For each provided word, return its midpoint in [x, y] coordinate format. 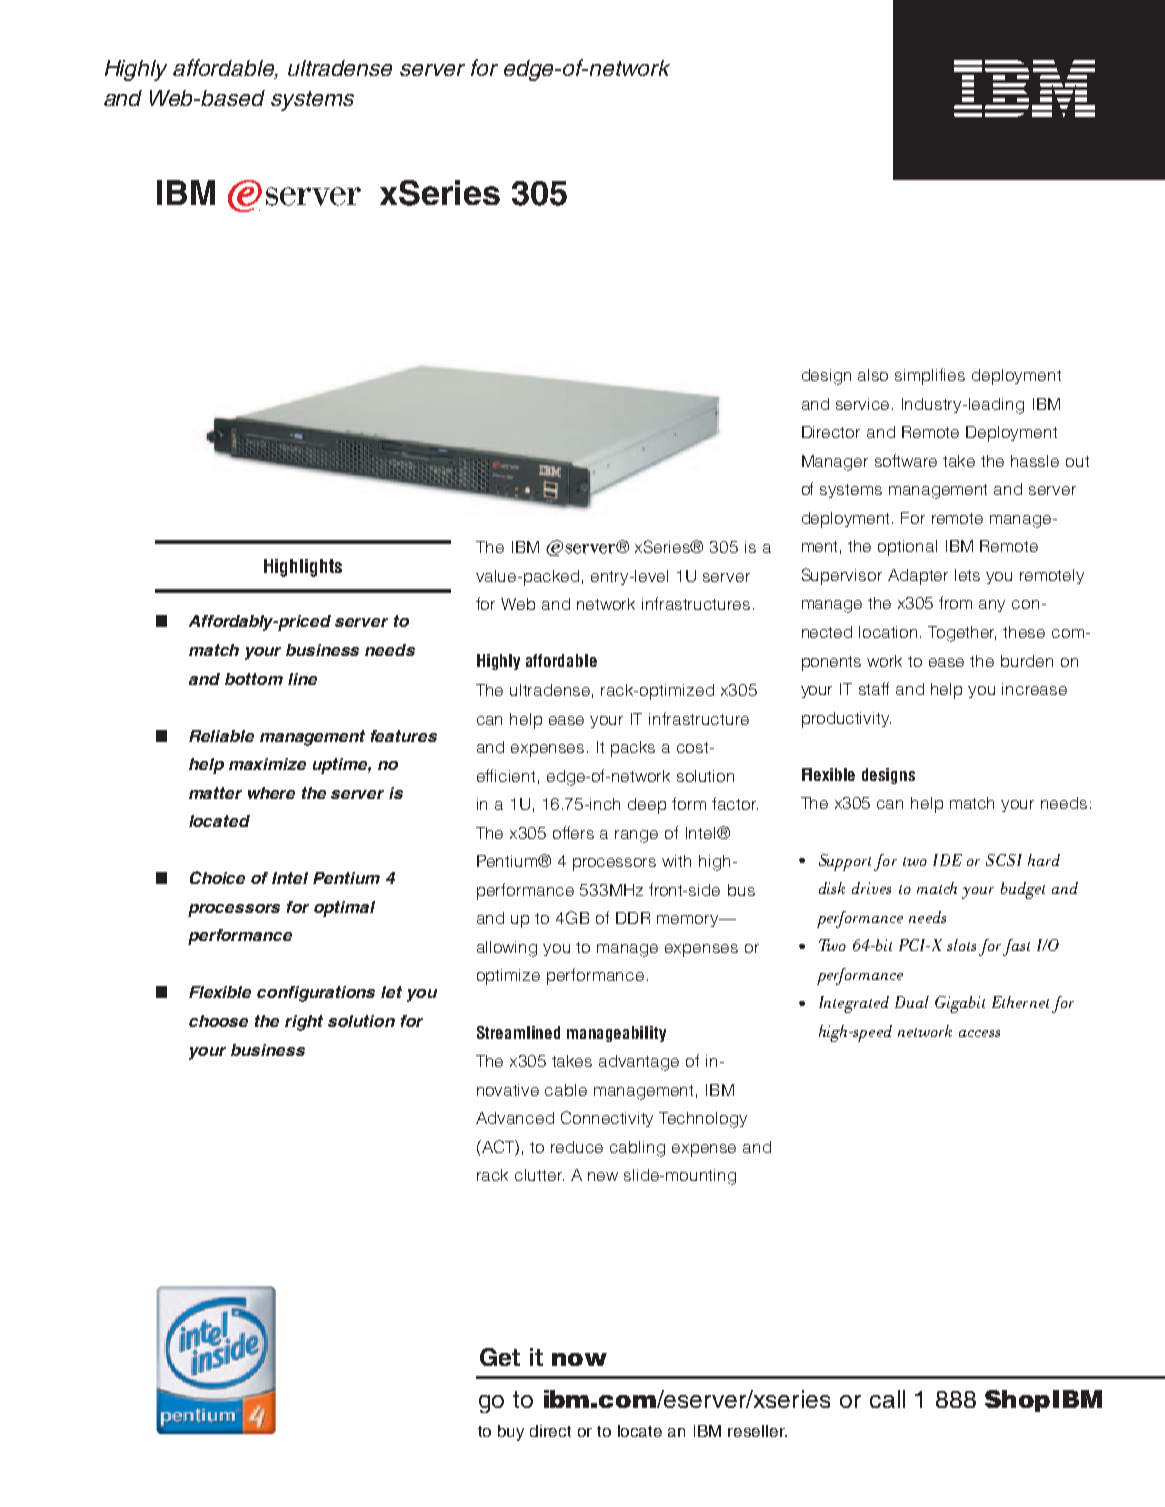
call [887, 1399]
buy [511, 1433]
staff [874, 688]
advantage [639, 1063]
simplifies [930, 376]
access [979, 1033]
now [579, 1359]
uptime [342, 766]
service [862, 404]
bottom [254, 679]
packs [633, 749]
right [304, 1023]
